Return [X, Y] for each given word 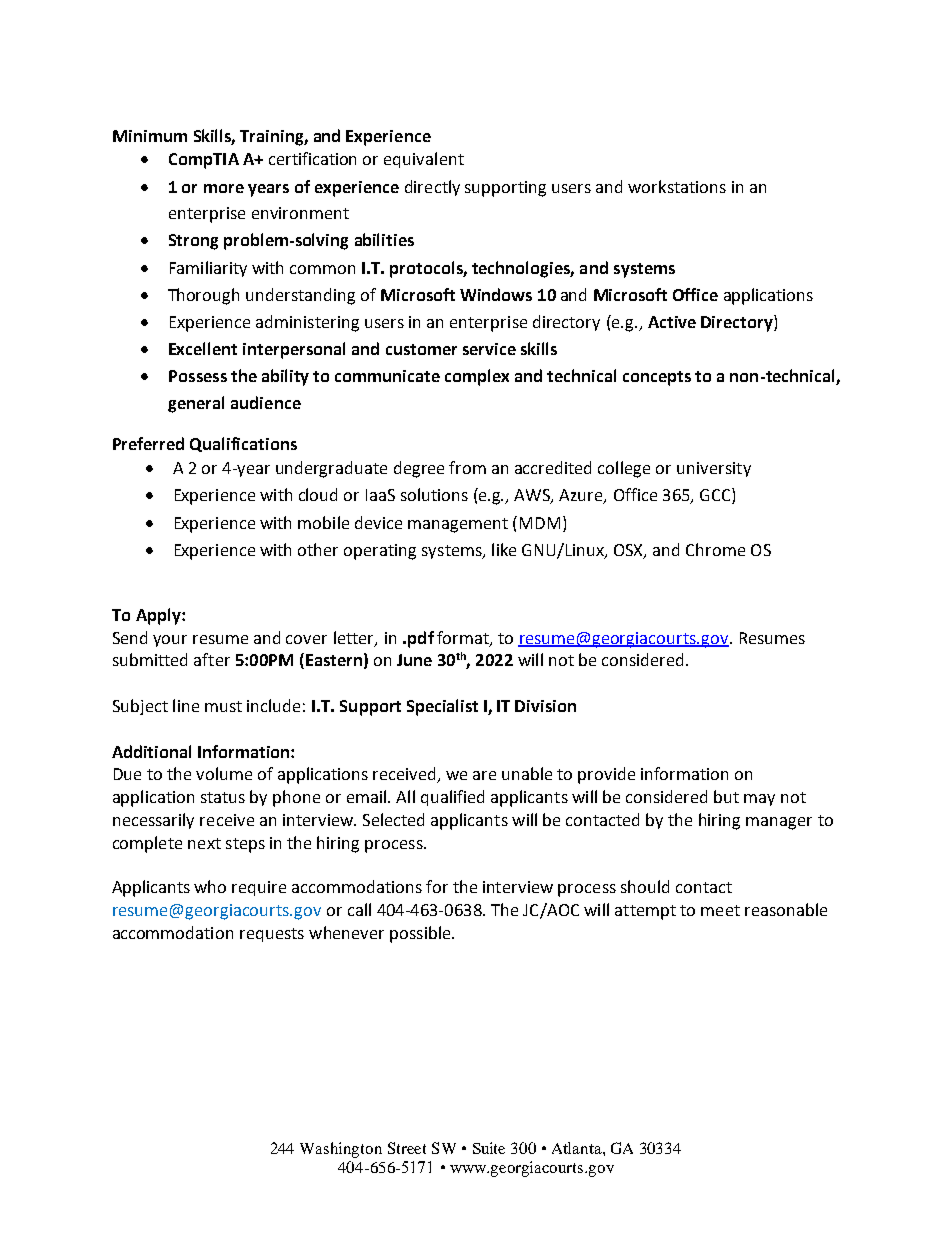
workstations [677, 186]
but [726, 796]
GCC [716, 496]
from [467, 467]
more [224, 188]
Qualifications [243, 444]
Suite [489, 1148]
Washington [341, 1150]
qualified [452, 798]
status [223, 797]
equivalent [424, 160]
